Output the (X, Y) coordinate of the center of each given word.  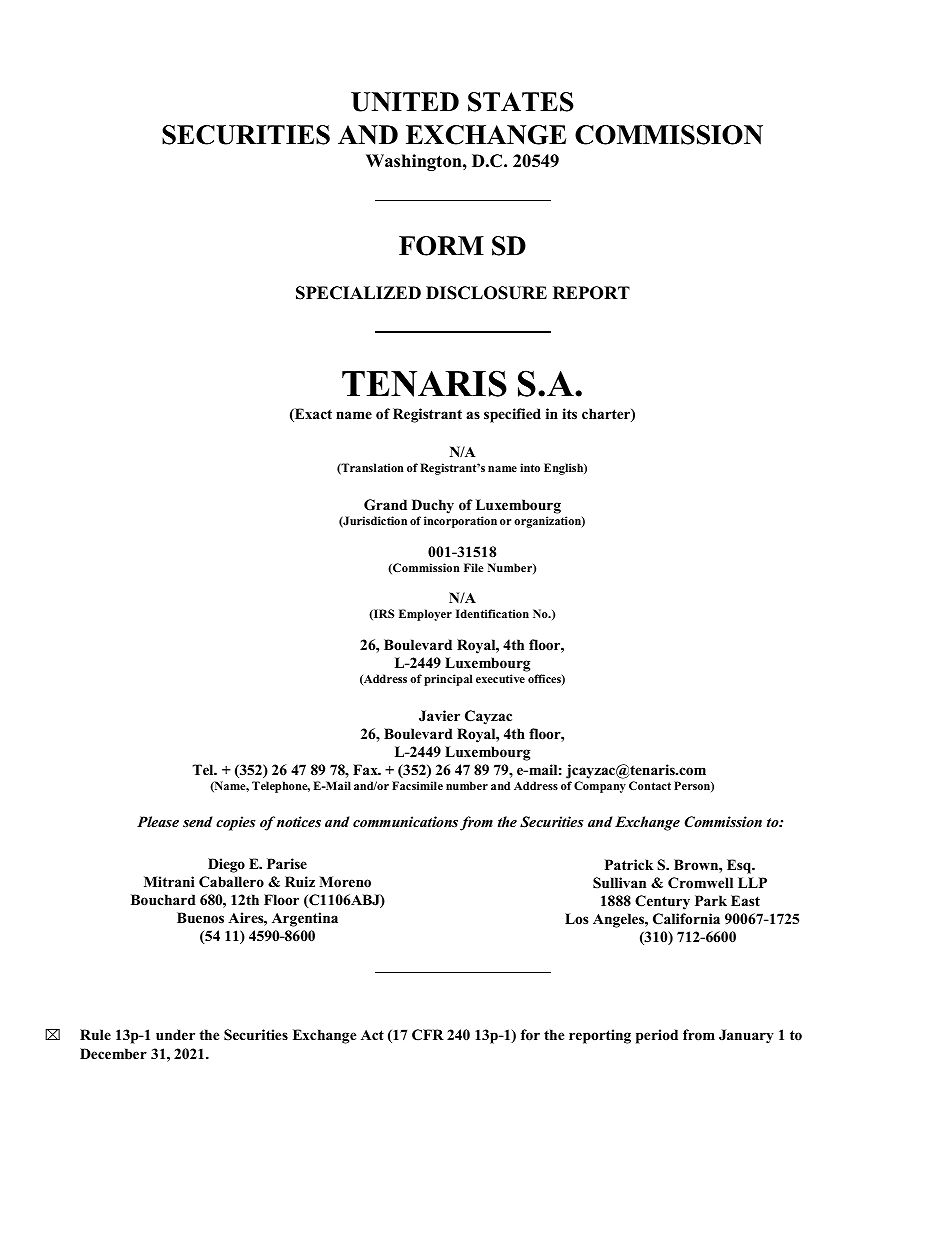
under (175, 1034)
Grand (385, 505)
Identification (492, 613)
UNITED (405, 102)
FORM (441, 246)
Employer (425, 615)
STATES (521, 102)
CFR (428, 1035)
